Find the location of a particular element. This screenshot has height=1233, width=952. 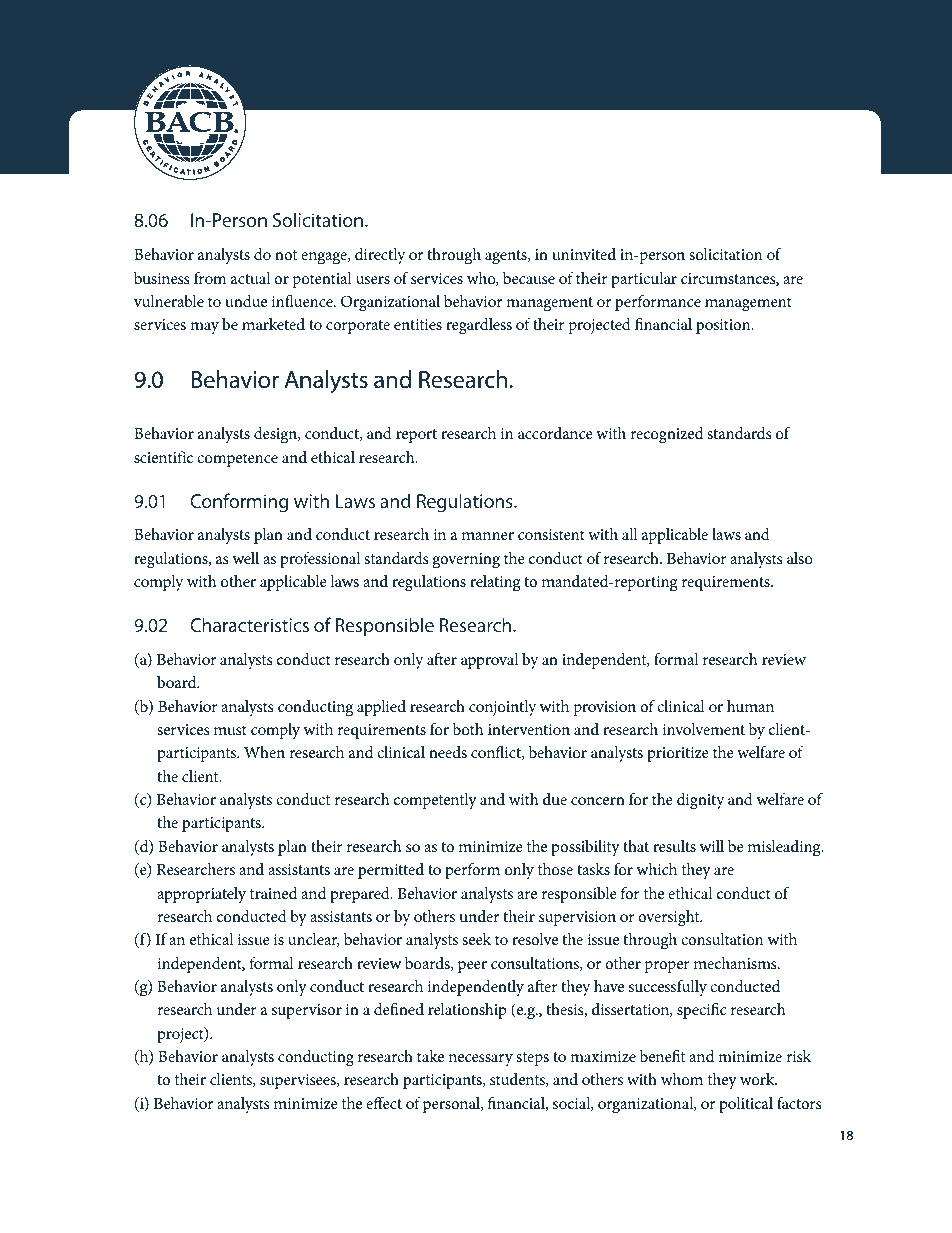

supervisor is located at coordinates (307, 1011).
